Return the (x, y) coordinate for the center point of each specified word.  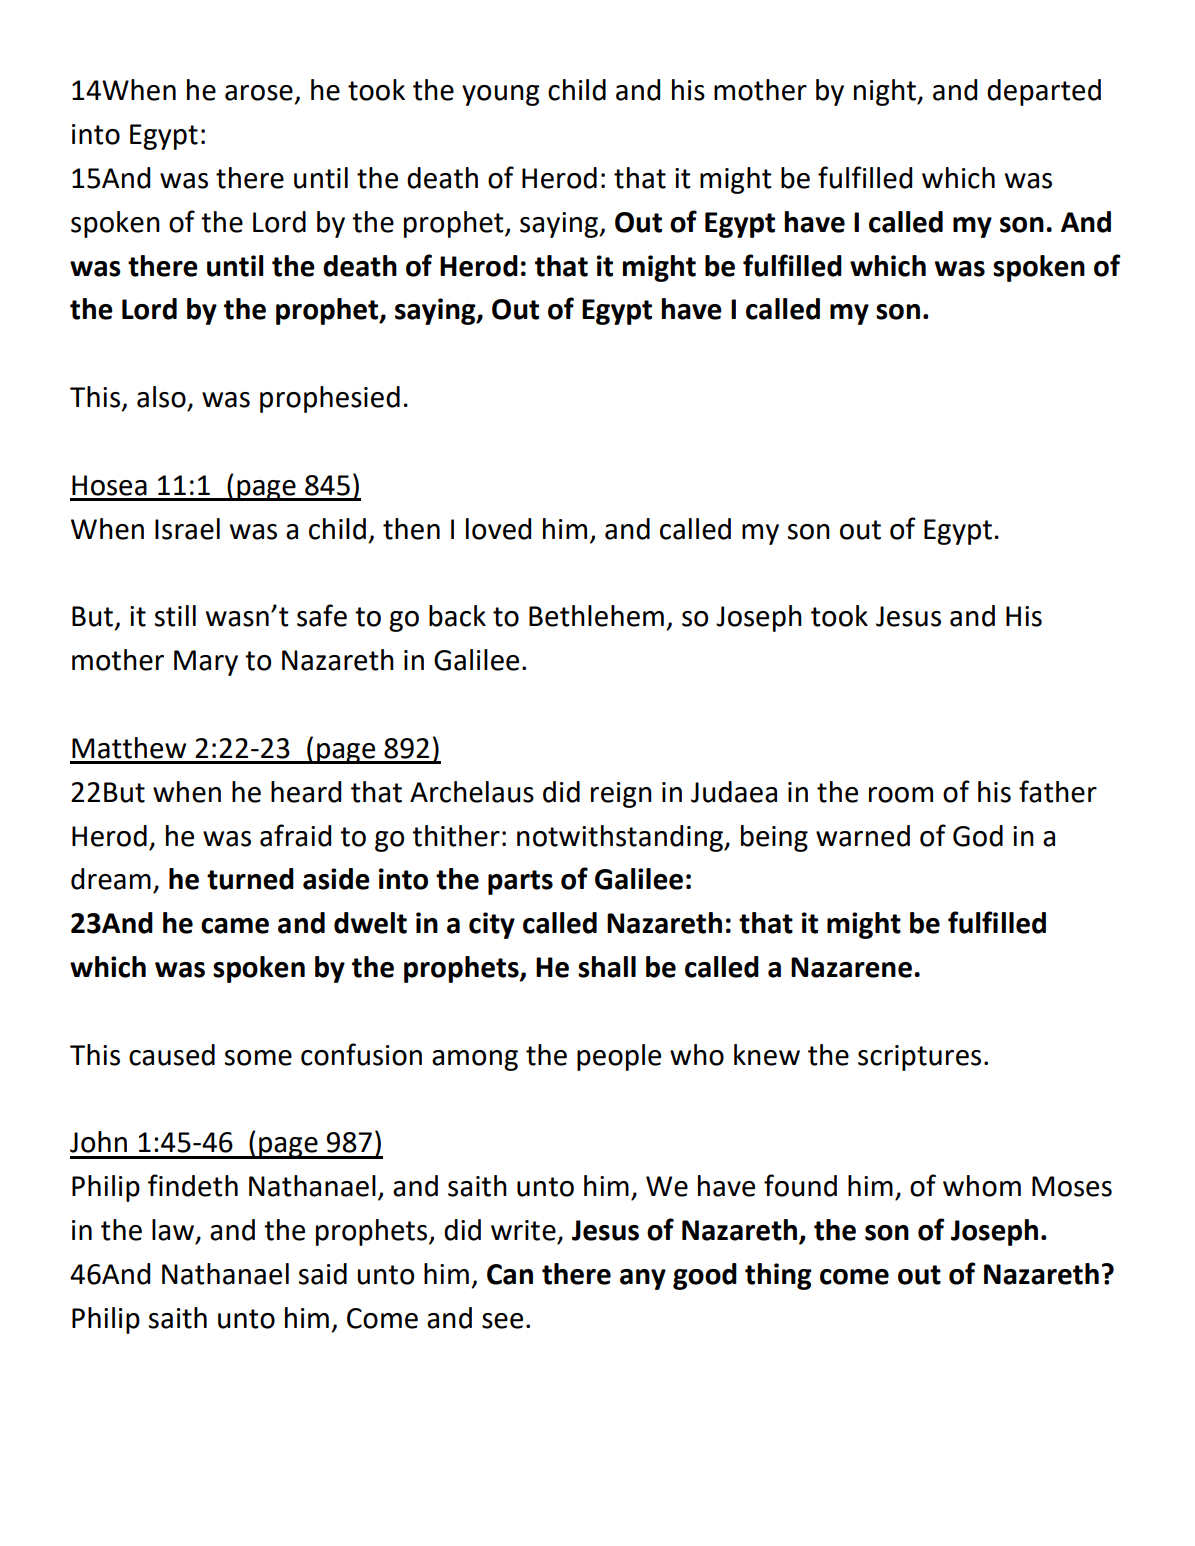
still (175, 616)
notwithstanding (621, 838)
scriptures (919, 1058)
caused (172, 1055)
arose (259, 93)
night (886, 92)
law (174, 1231)
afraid (295, 835)
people (619, 1057)
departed (1044, 92)
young (501, 95)
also (161, 397)
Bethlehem (596, 616)
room (901, 795)
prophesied (330, 399)
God (978, 836)
